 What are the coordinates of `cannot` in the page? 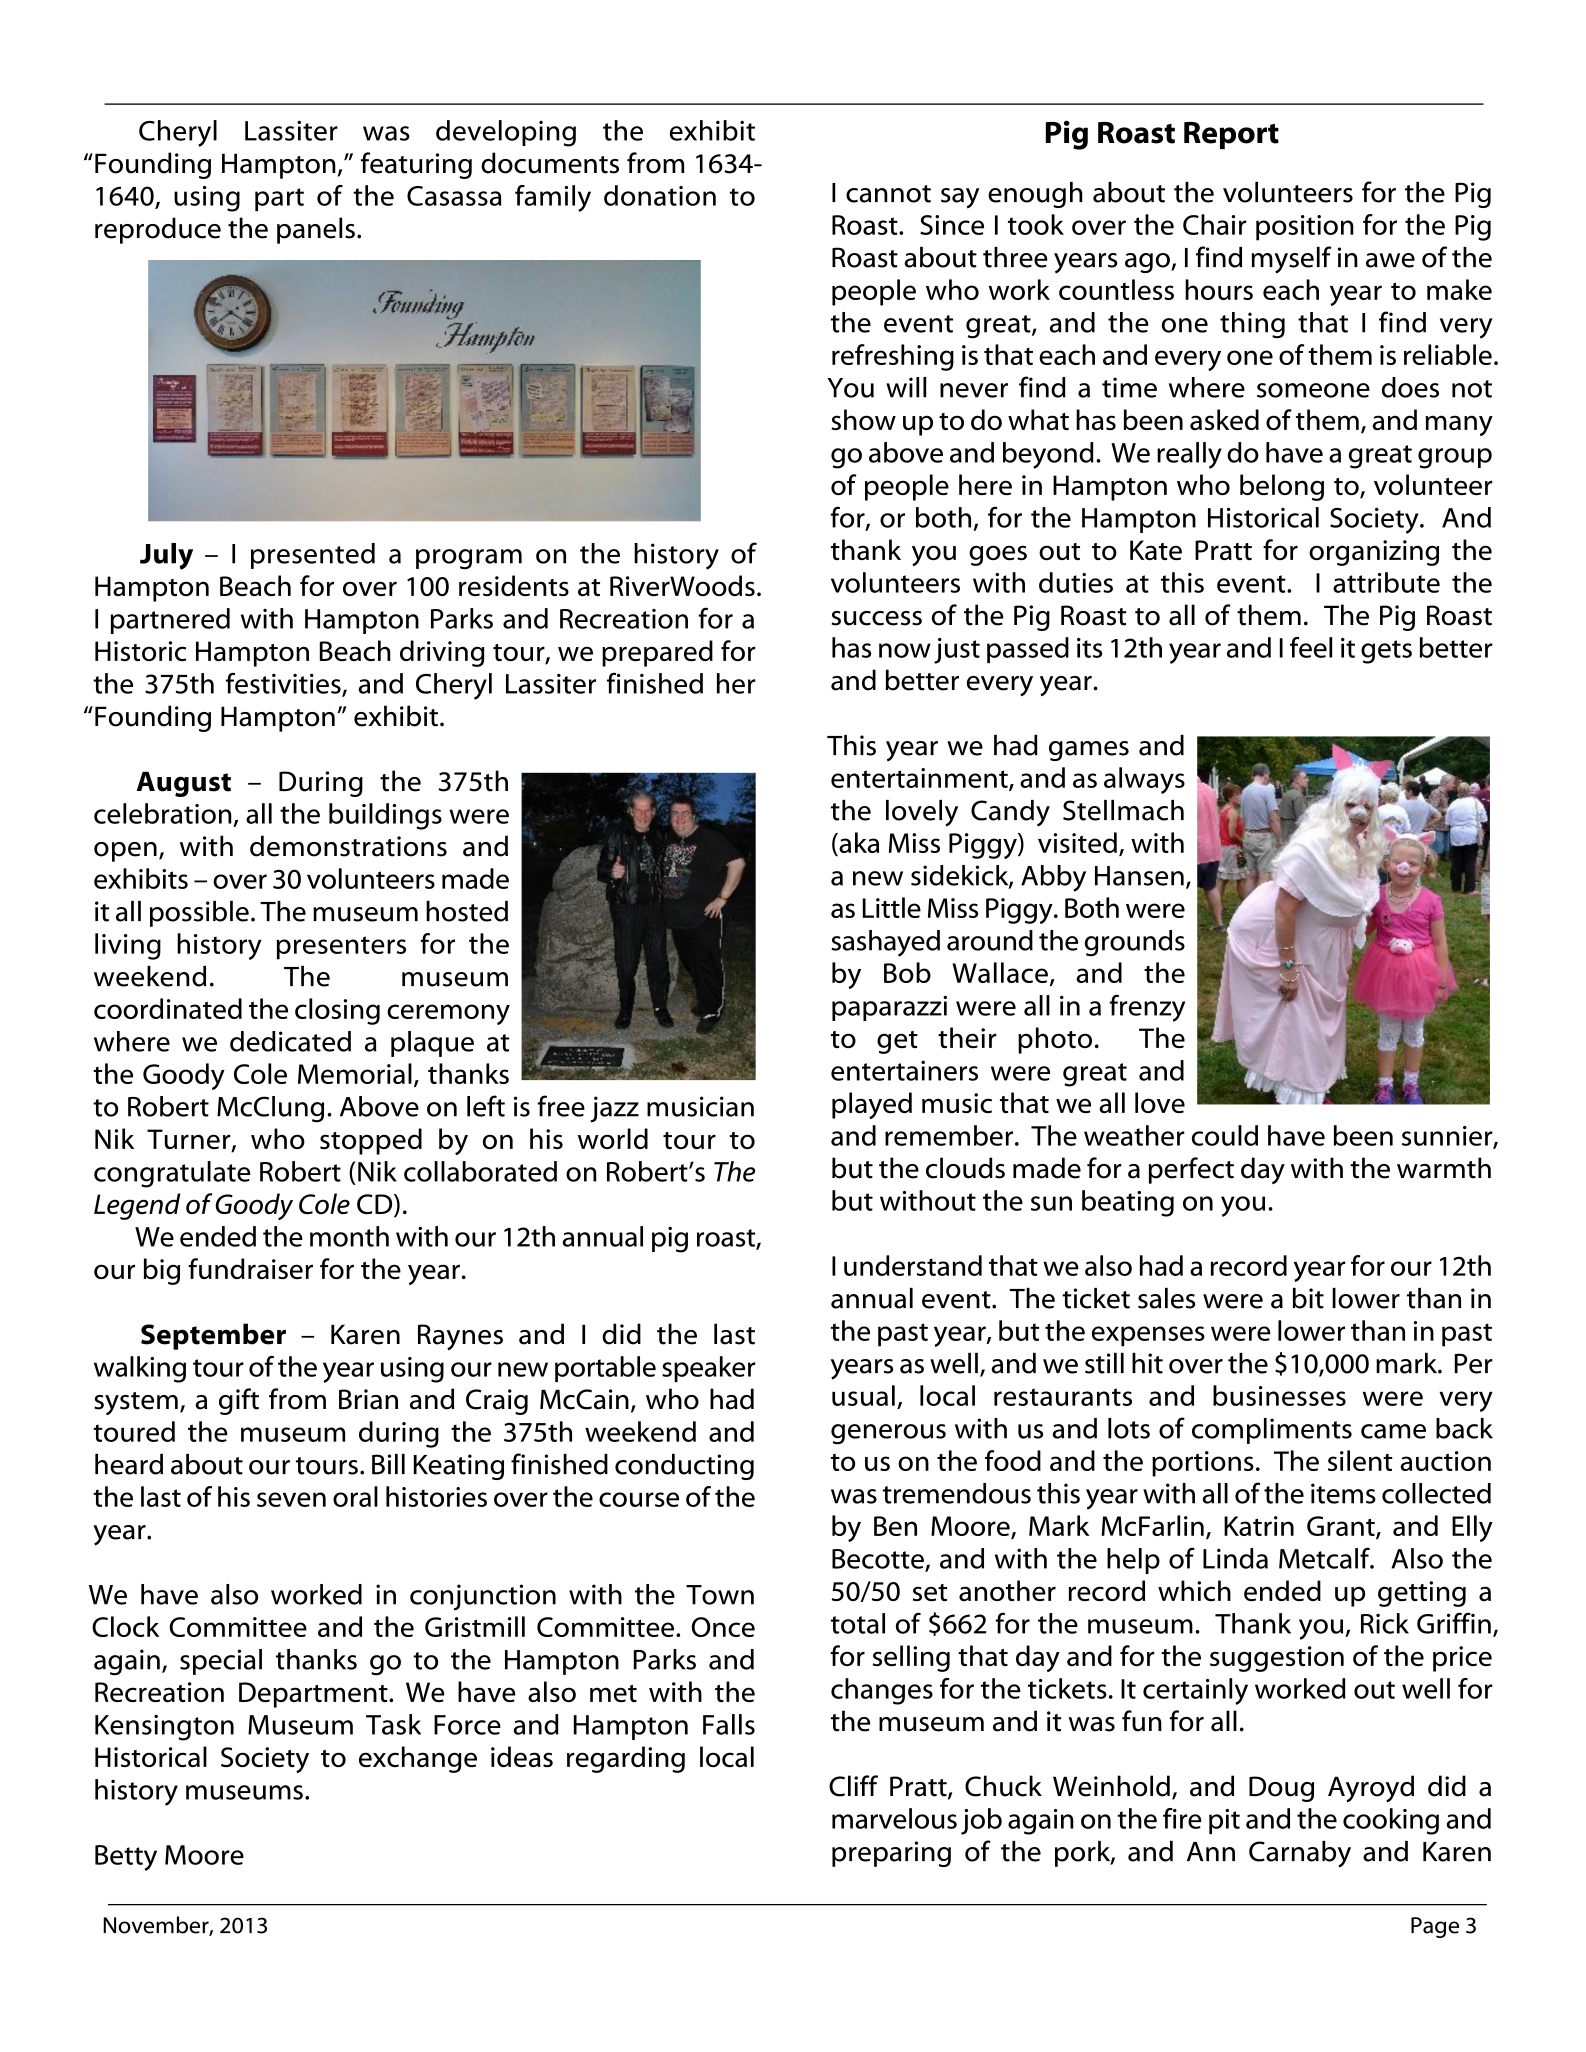 It's located at (888, 194).
